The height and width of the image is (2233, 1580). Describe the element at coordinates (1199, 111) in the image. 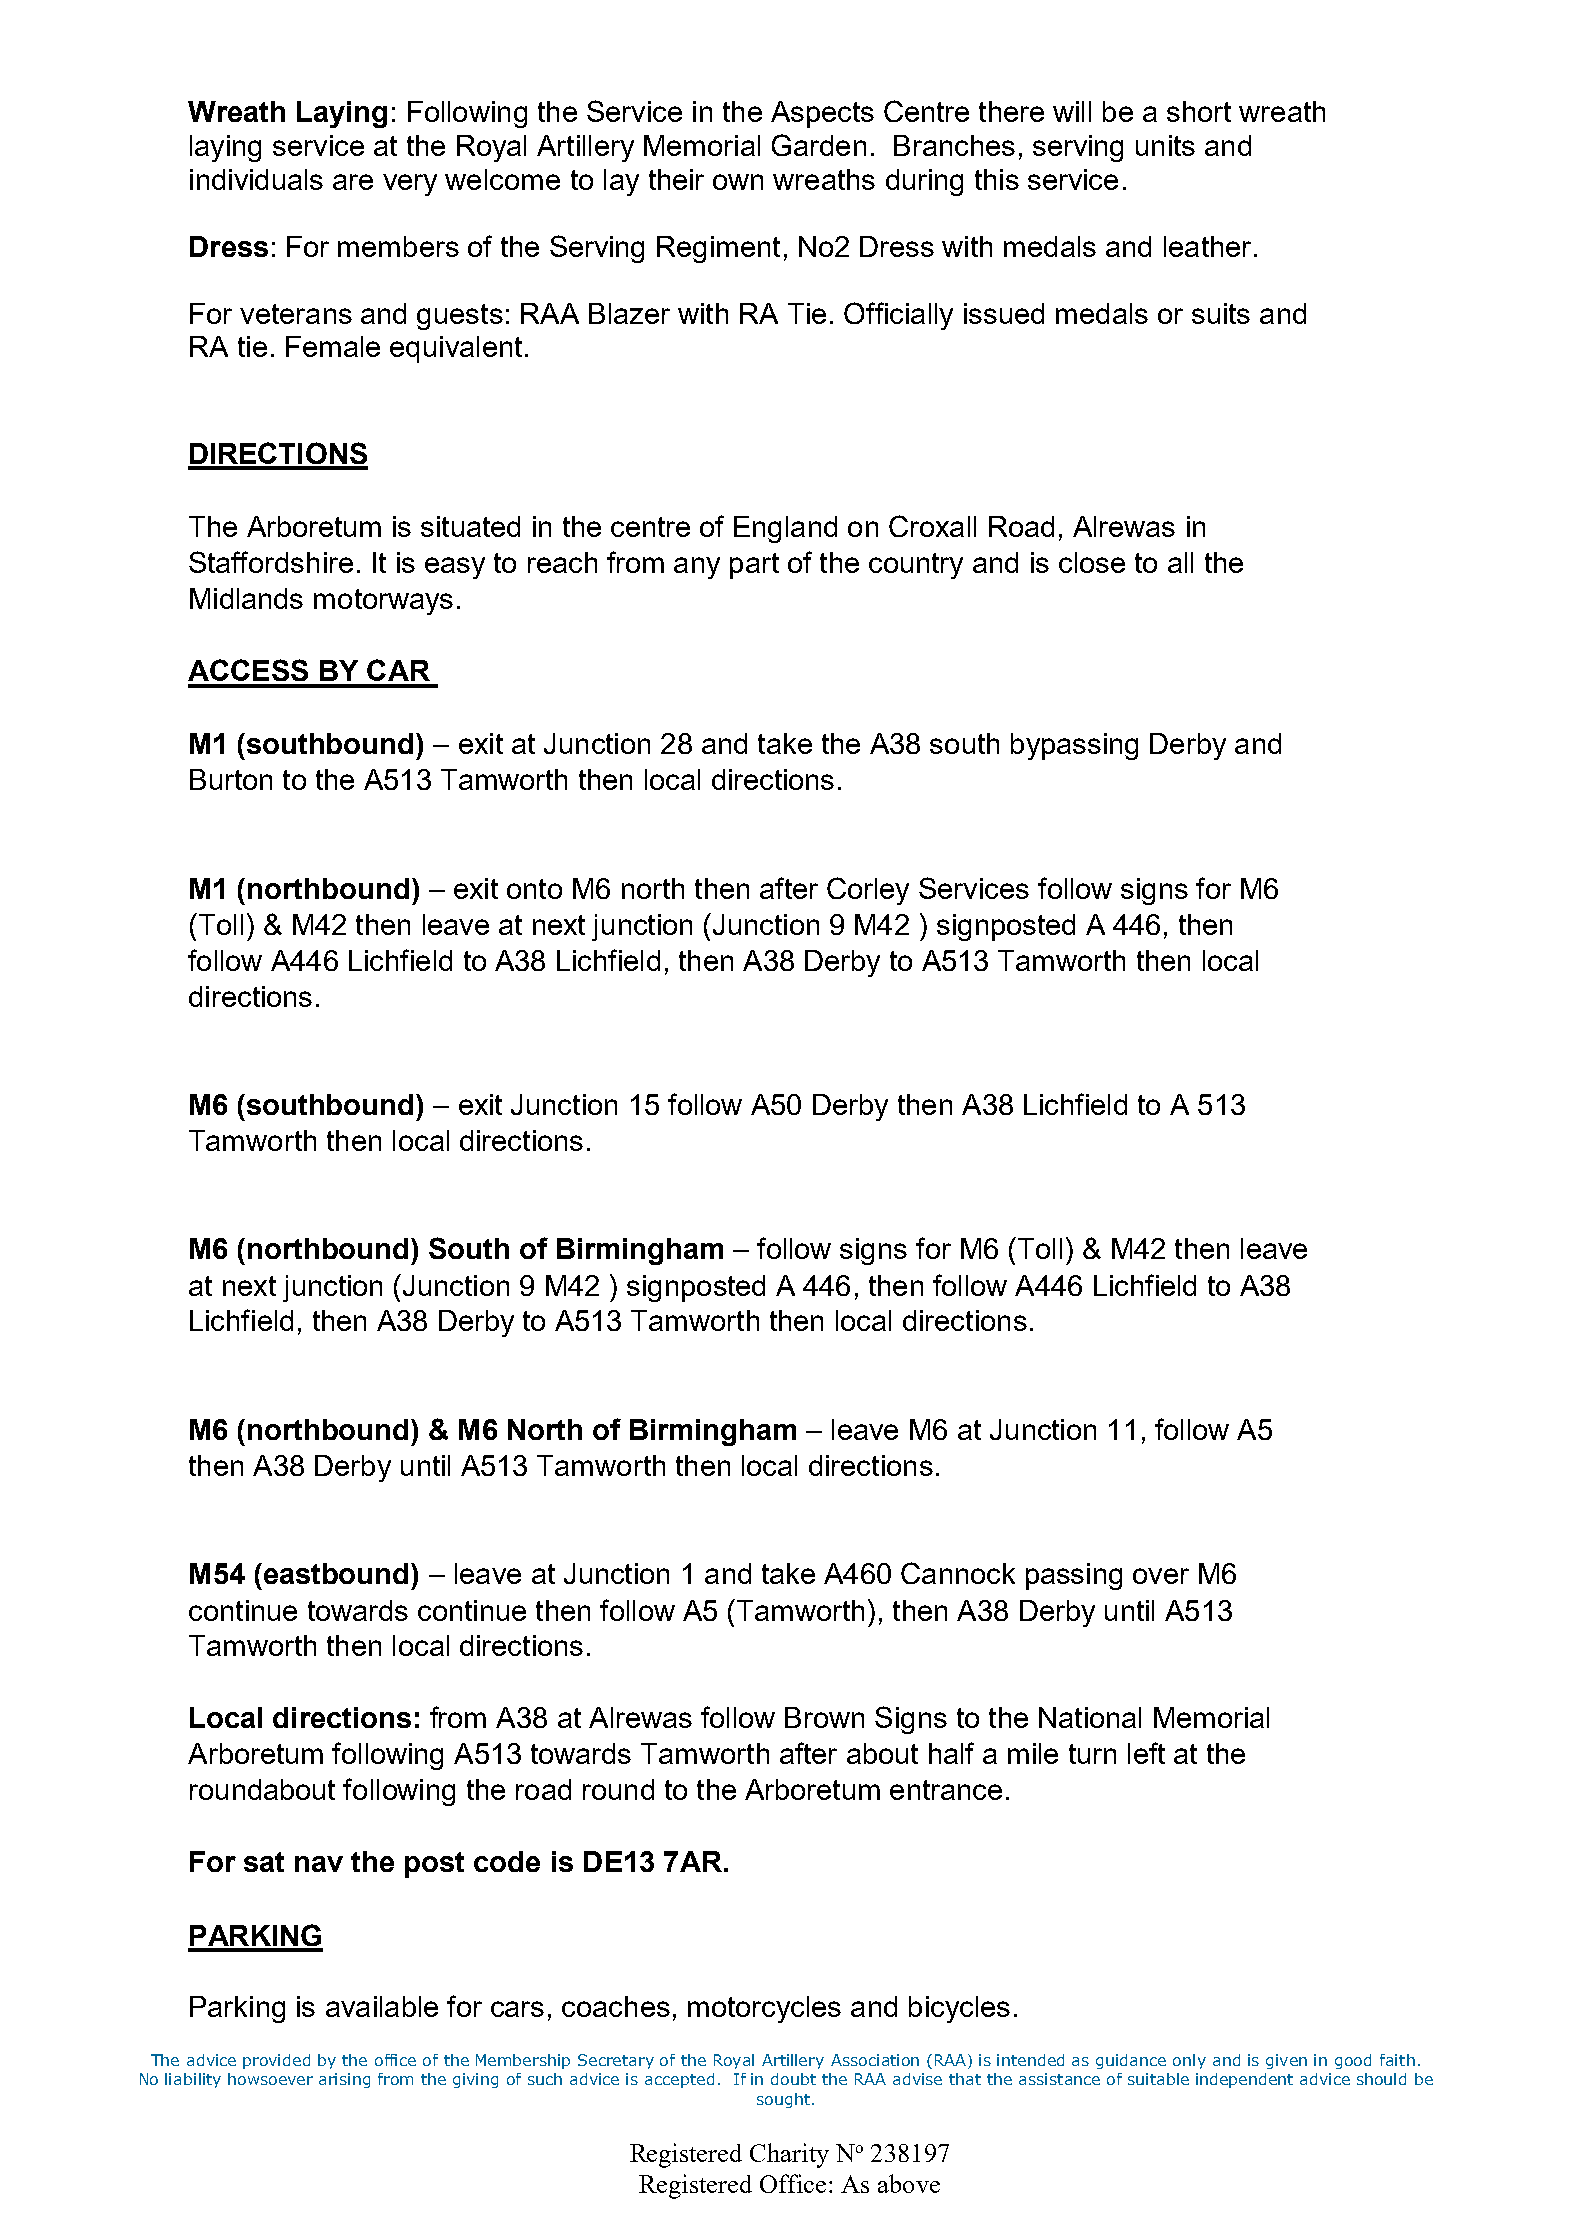

I see `short` at that location.
